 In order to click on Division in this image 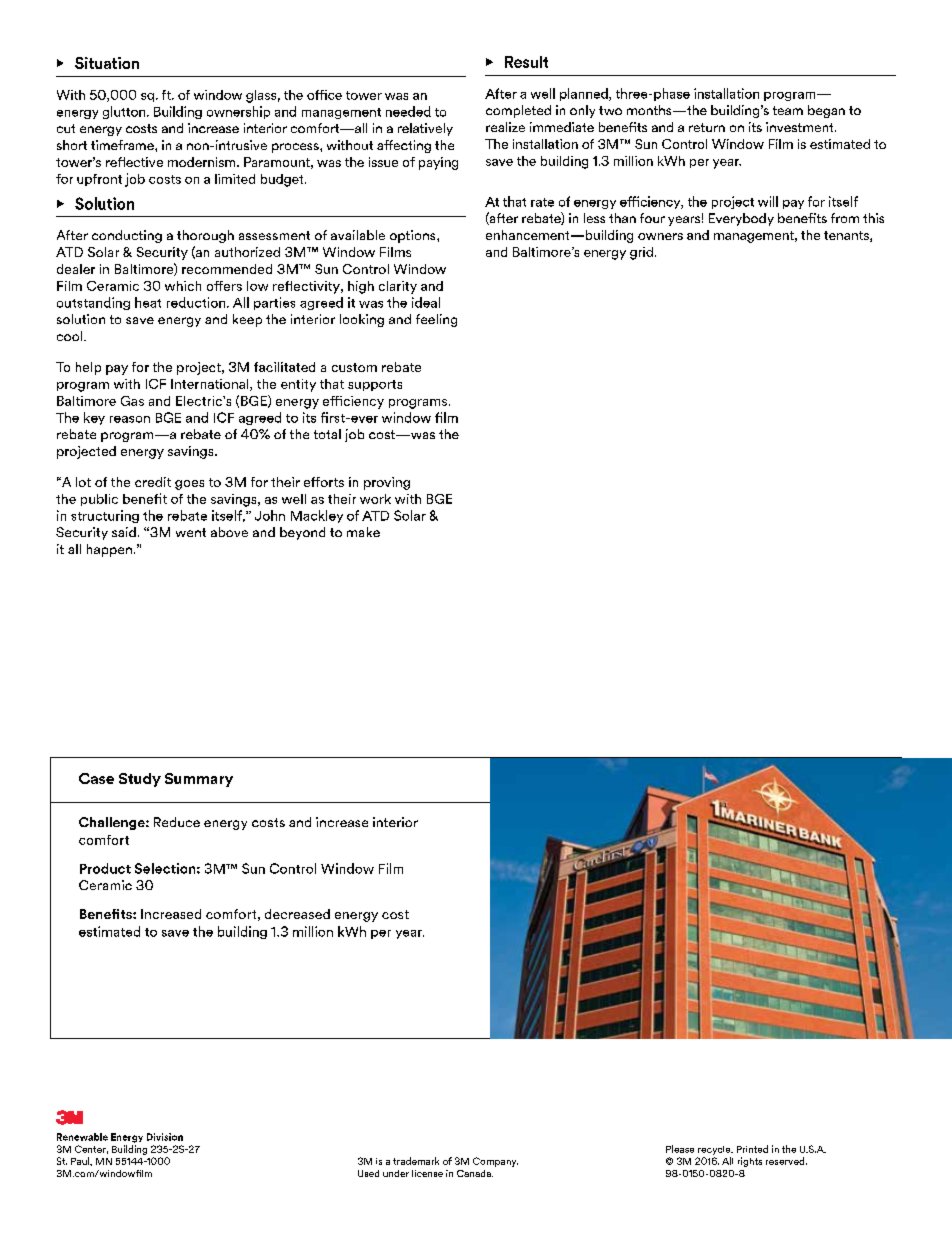, I will do `click(165, 1137)`.
